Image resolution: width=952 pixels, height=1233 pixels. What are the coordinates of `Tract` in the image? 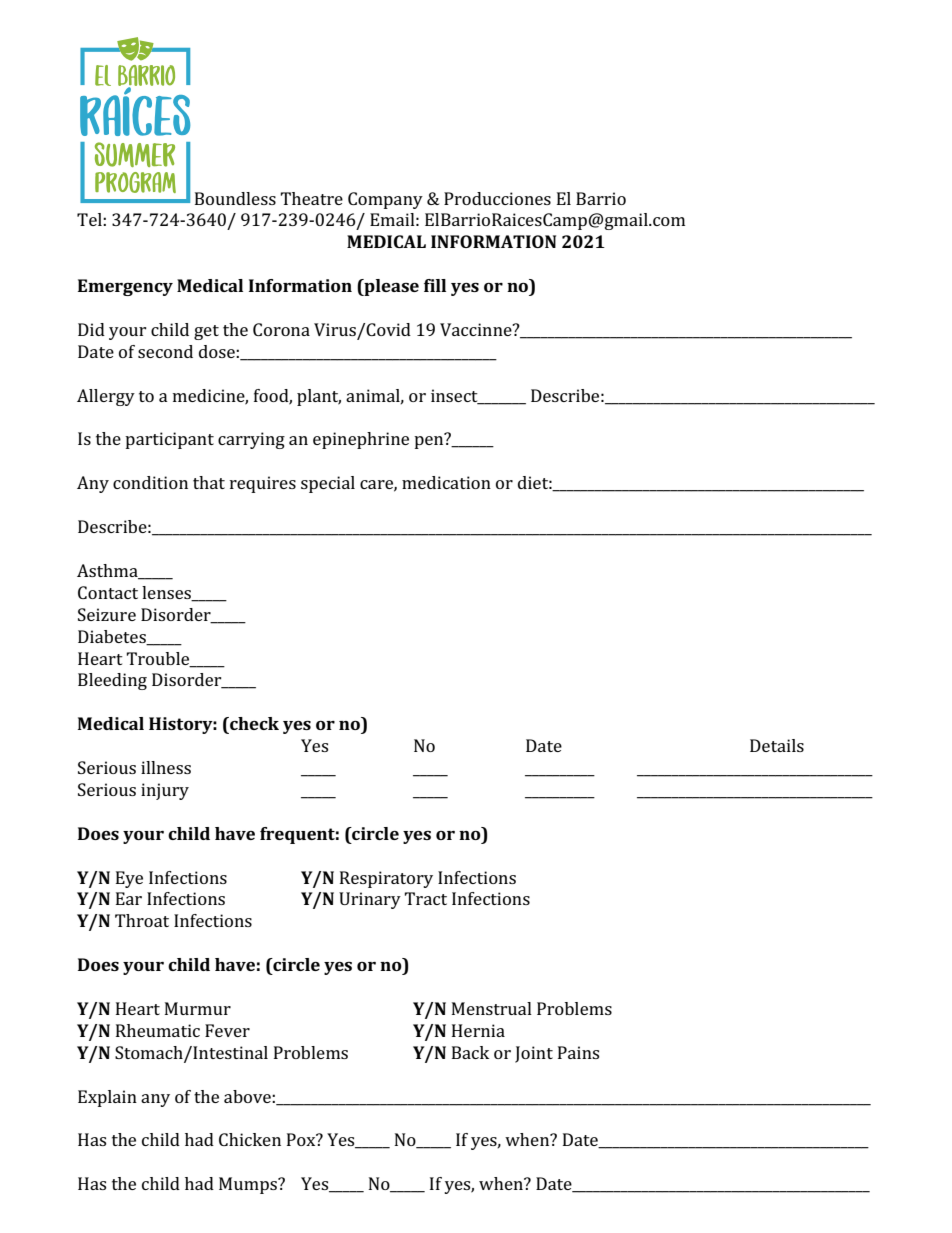 It's located at (425, 898).
